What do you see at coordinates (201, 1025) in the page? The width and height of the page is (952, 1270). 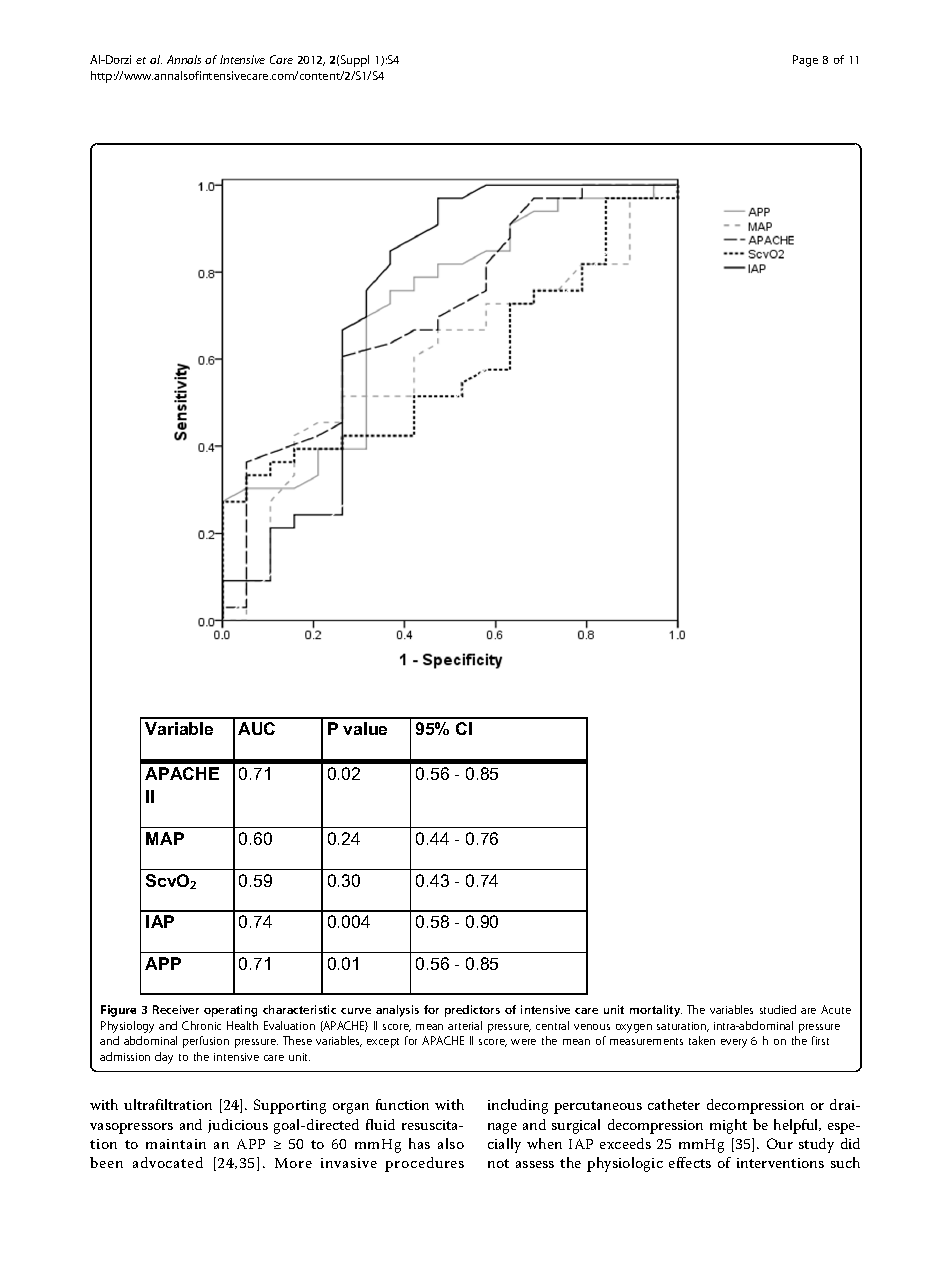 I see `Chronic` at bounding box center [201, 1025].
